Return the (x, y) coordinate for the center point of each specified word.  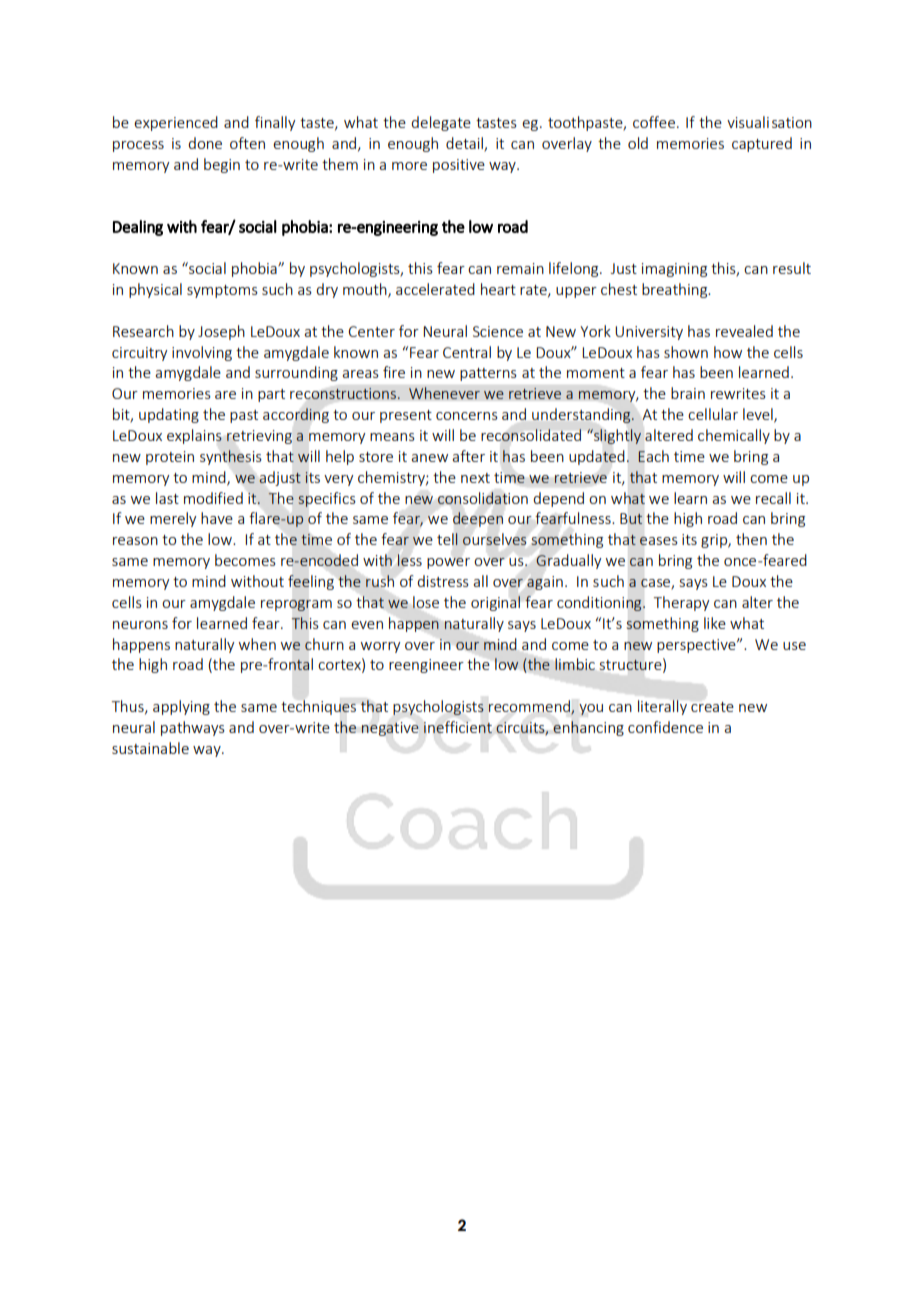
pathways (193, 728)
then (751, 539)
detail (465, 144)
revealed (744, 331)
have (217, 518)
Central (467, 352)
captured (762, 144)
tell (447, 539)
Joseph (221, 332)
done (205, 143)
